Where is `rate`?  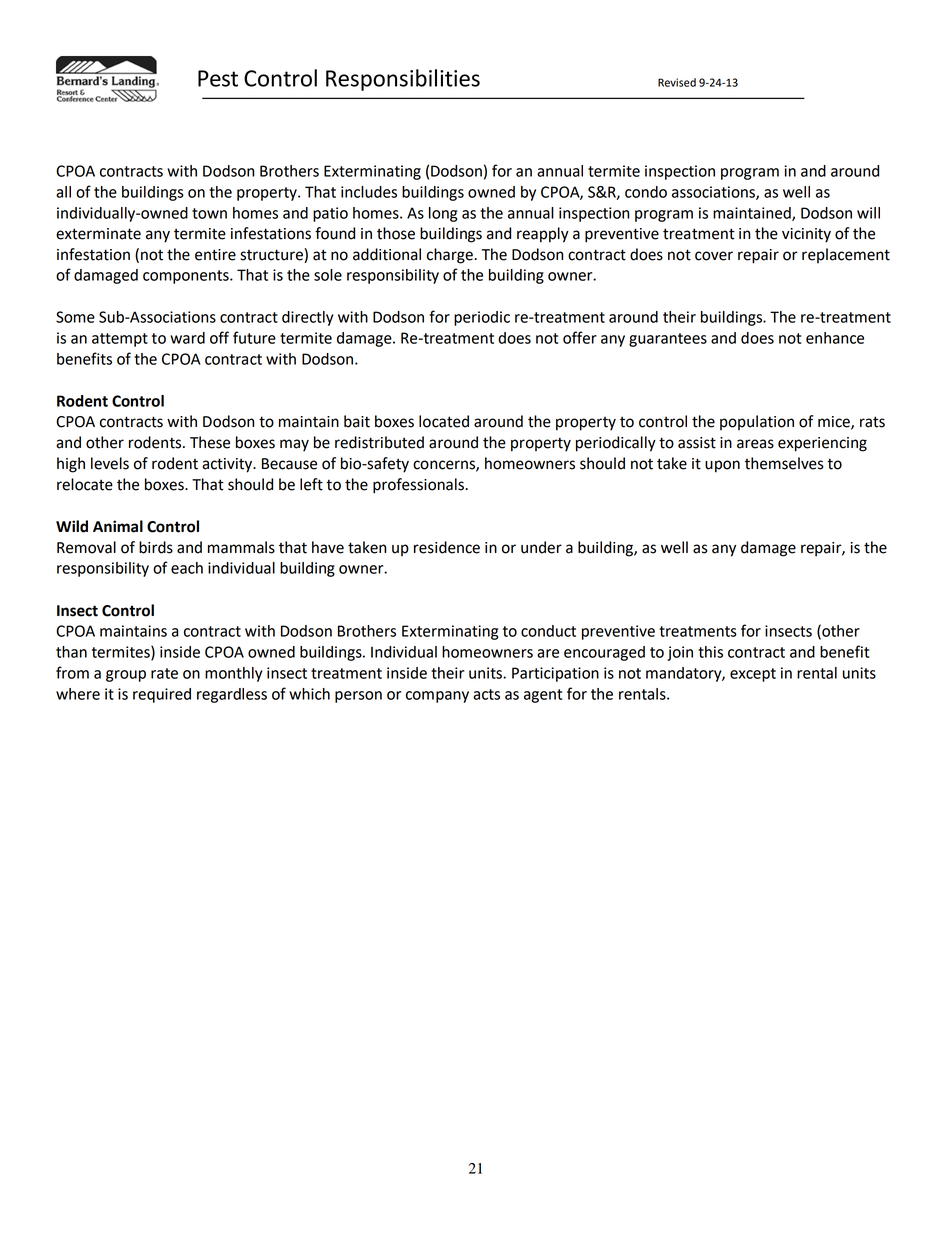
rate is located at coordinates (164, 673).
